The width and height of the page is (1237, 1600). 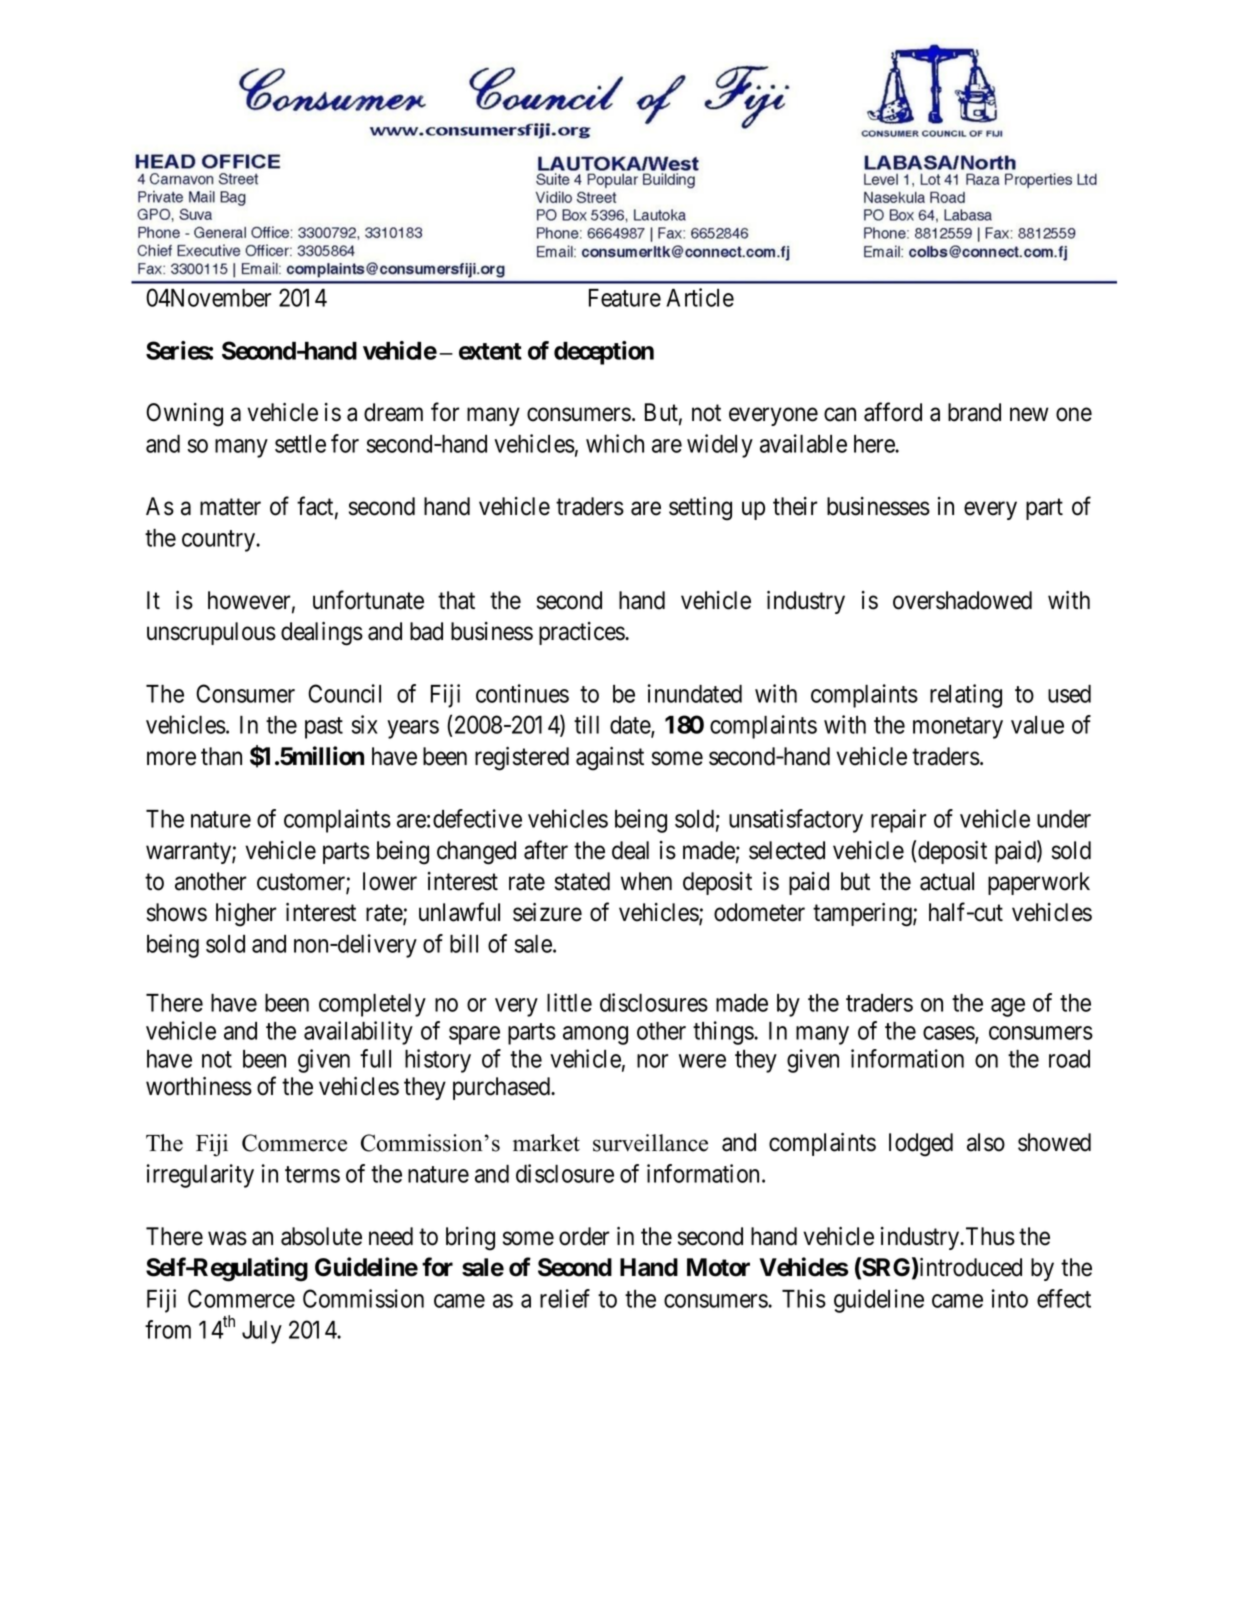 What do you see at coordinates (184, 415) in the page?
I see `Owning` at bounding box center [184, 415].
